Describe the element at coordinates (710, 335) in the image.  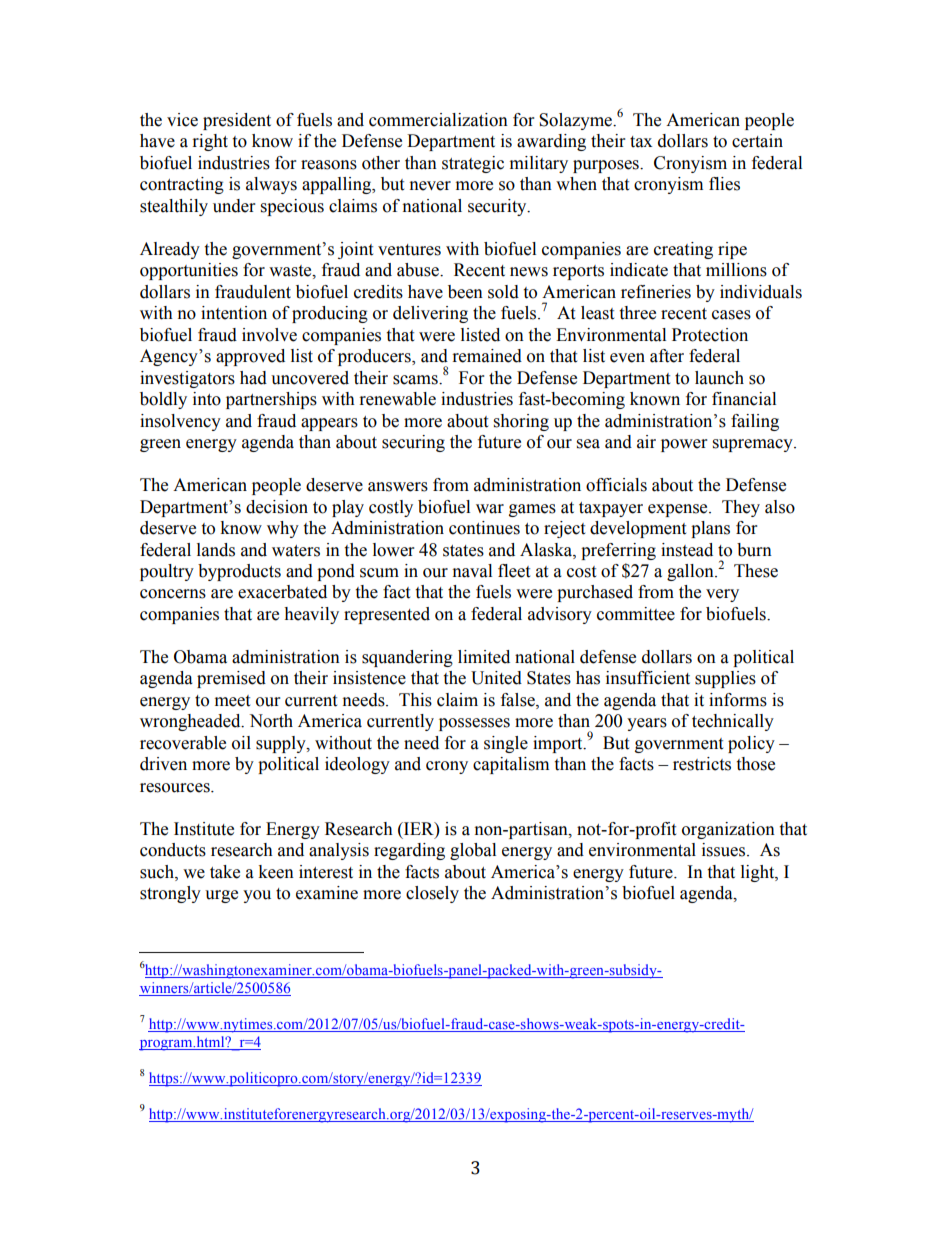
I see `Protection` at that location.
